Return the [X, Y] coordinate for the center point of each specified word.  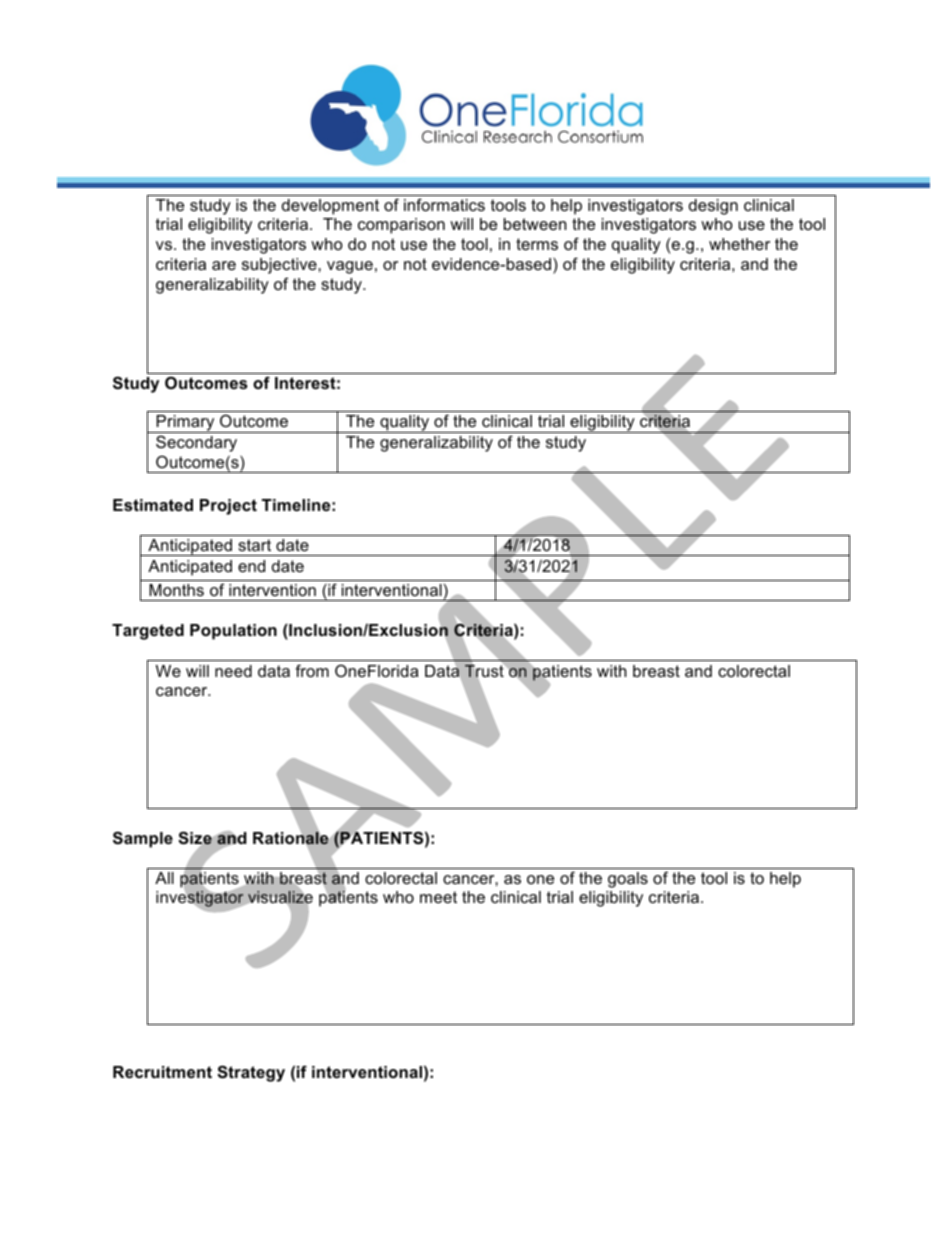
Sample [143, 839]
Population [233, 632]
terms [537, 244]
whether [739, 244]
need [233, 671]
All [164, 878]
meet [438, 897]
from [312, 670]
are [224, 265]
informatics [444, 204]
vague [350, 267]
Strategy [251, 1073]
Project [228, 507]
